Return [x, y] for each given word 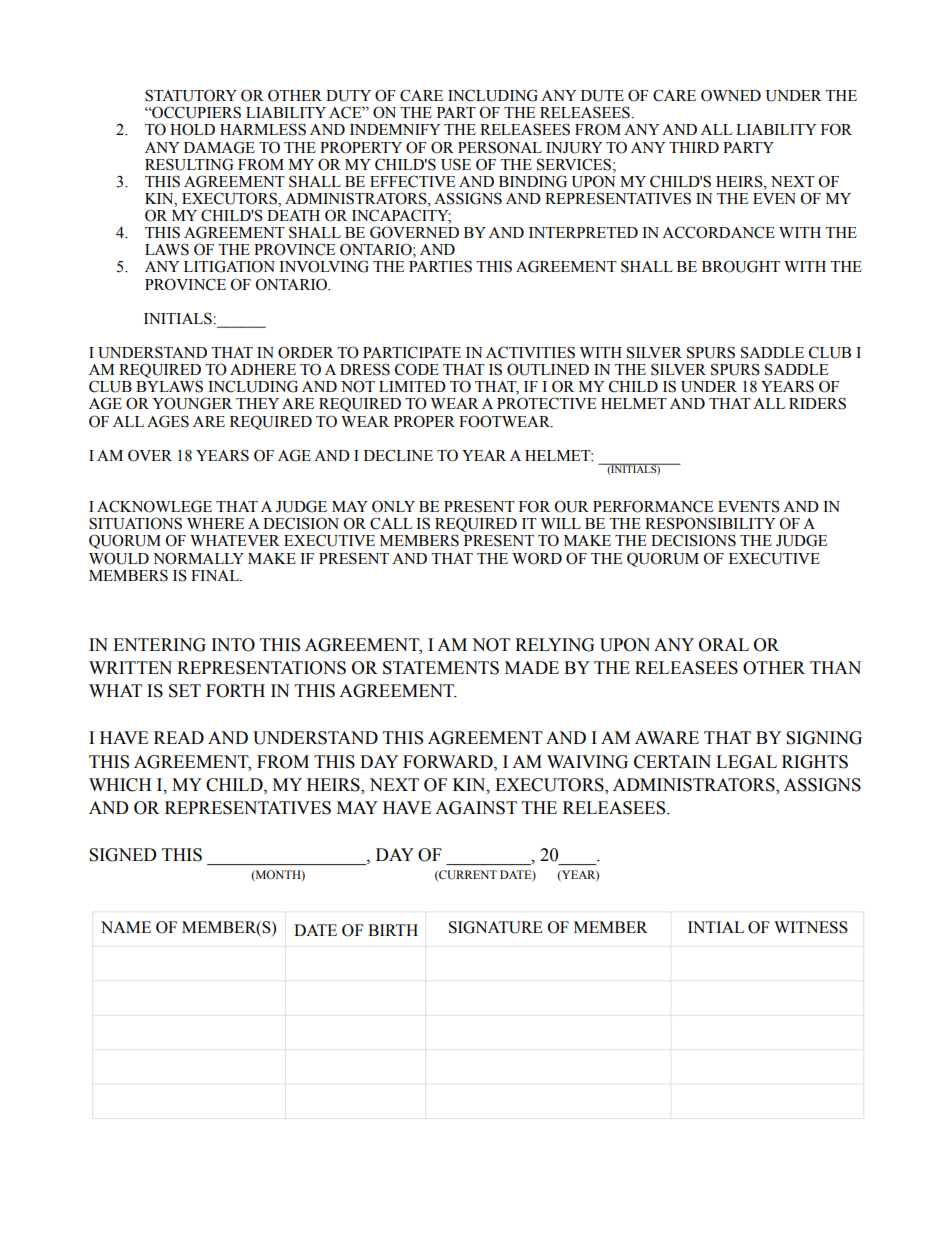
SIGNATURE [496, 927]
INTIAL [716, 927]
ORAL [724, 645]
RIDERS [817, 403]
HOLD [192, 129]
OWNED [731, 95]
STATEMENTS [441, 668]
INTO [233, 645]
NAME [126, 927]
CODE [417, 369]
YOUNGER [192, 403]
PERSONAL [500, 147]
